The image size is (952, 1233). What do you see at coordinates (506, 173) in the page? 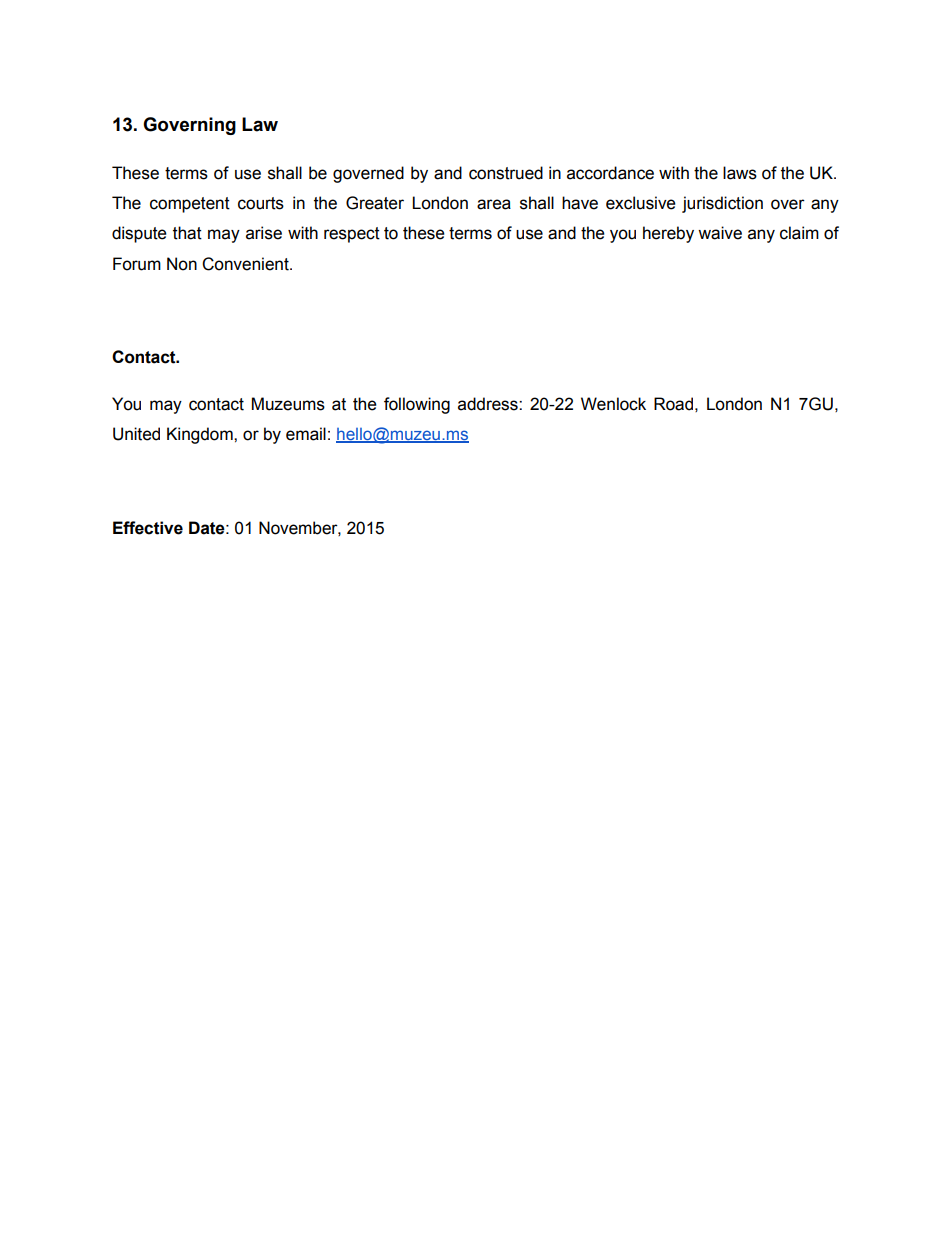
I see `construed` at bounding box center [506, 173].
